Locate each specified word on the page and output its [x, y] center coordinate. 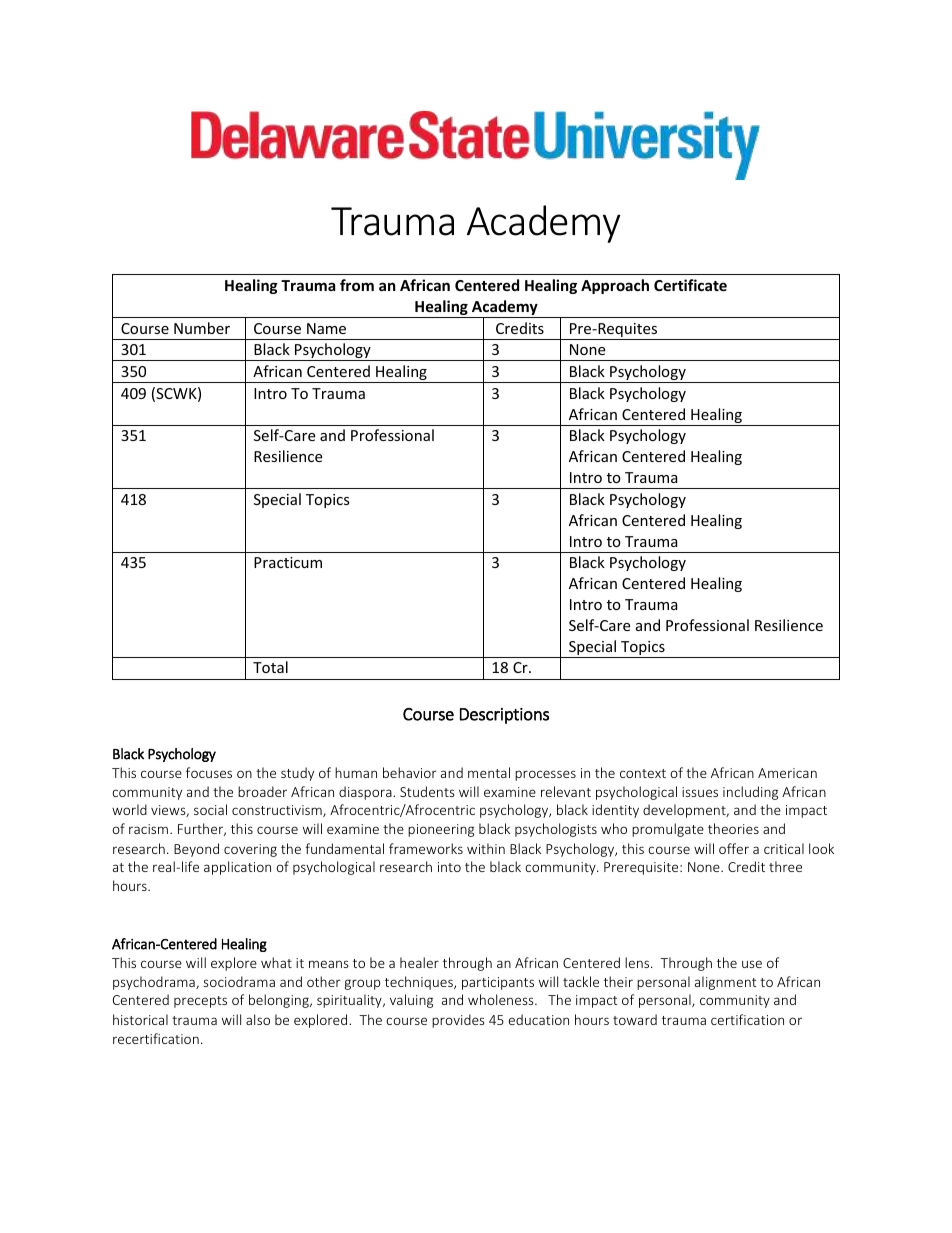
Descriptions [504, 716]
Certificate [690, 285]
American [787, 773]
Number [202, 328]
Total [270, 667]
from [357, 285]
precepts [200, 1002]
